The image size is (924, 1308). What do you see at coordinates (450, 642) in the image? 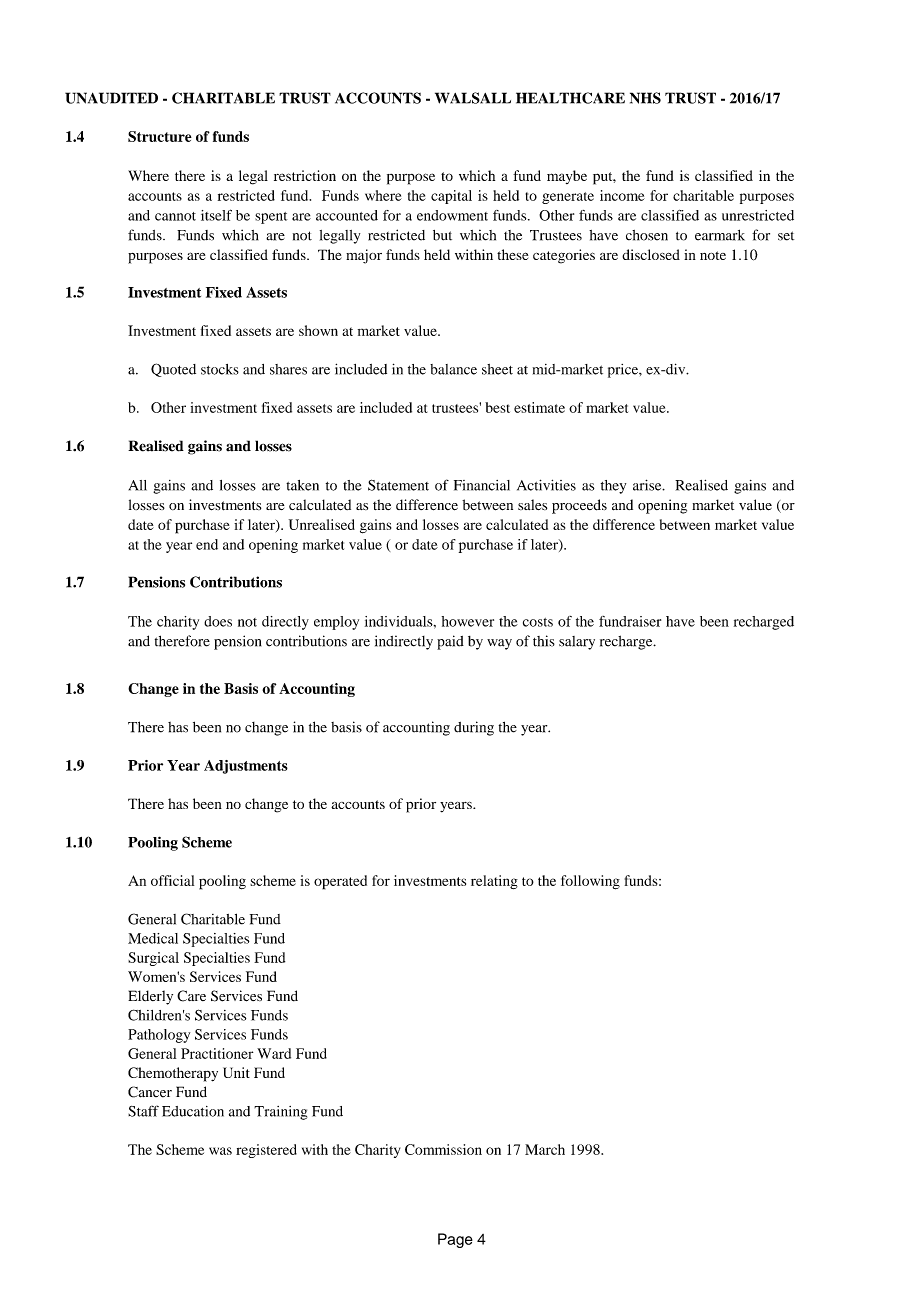
I see `paid` at bounding box center [450, 642].
